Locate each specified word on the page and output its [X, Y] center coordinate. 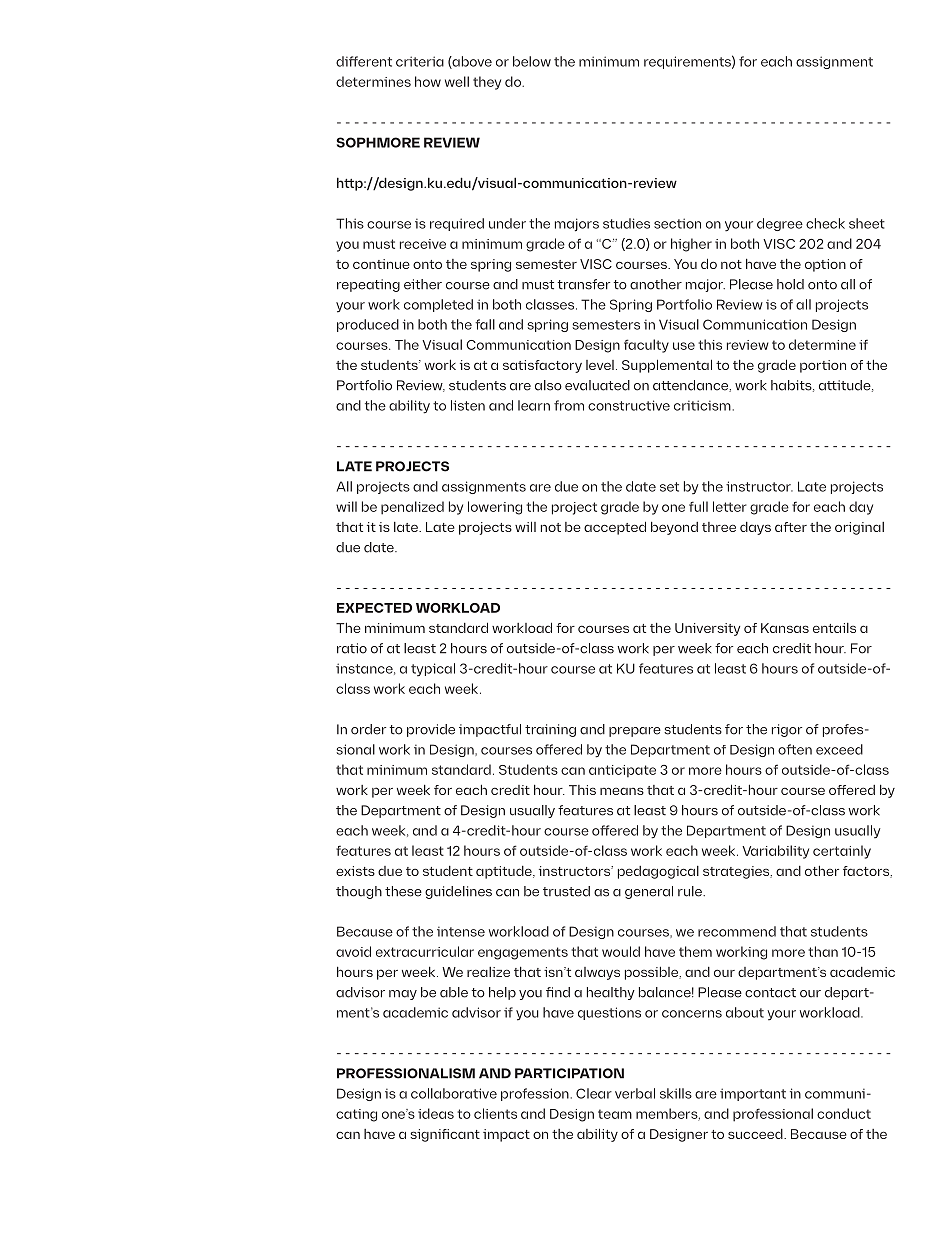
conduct [844, 1113]
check [825, 223]
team [615, 1114]
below [532, 61]
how [428, 81]
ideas [436, 1113]
